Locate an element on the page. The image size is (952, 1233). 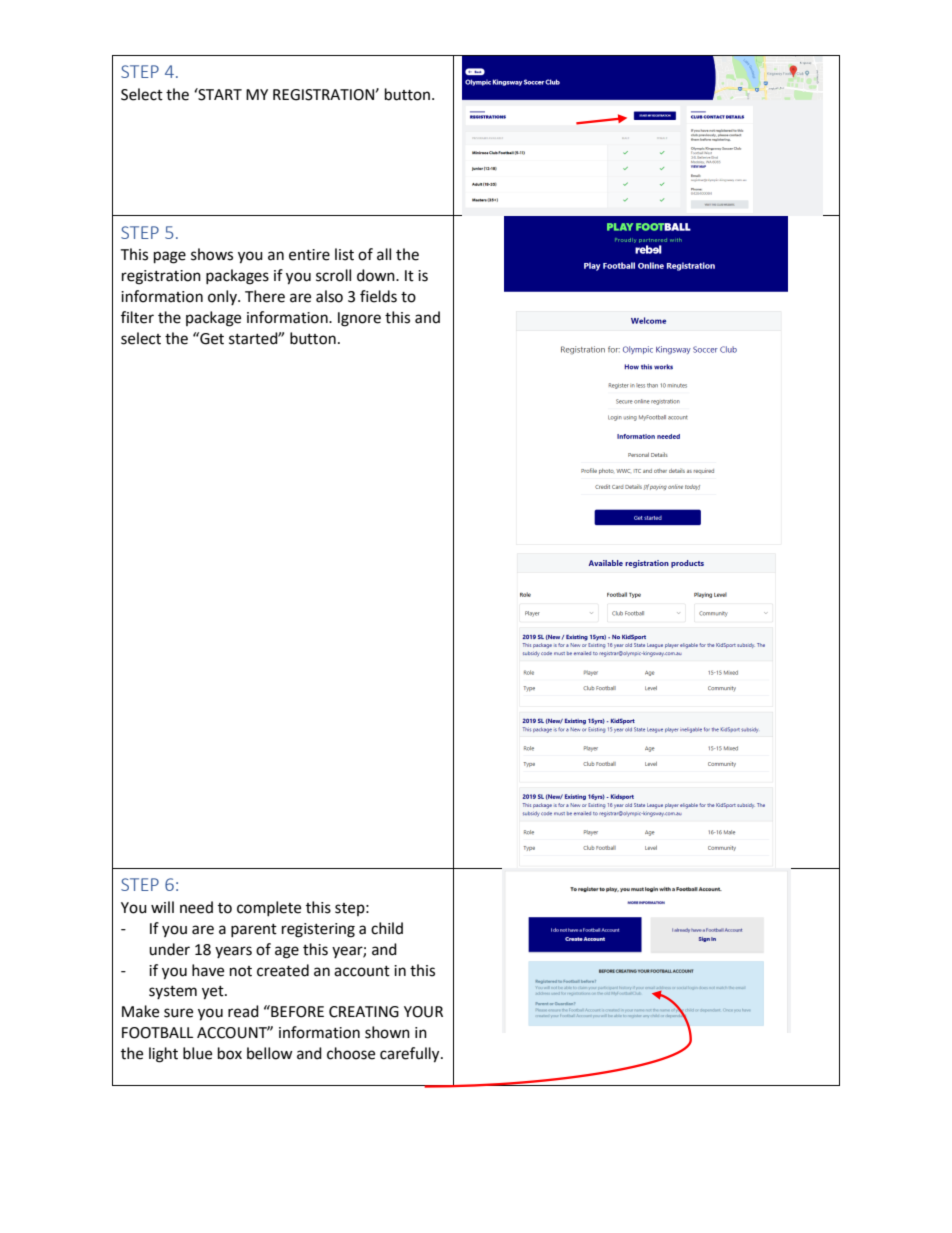
shown is located at coordinates (387, 1032).
